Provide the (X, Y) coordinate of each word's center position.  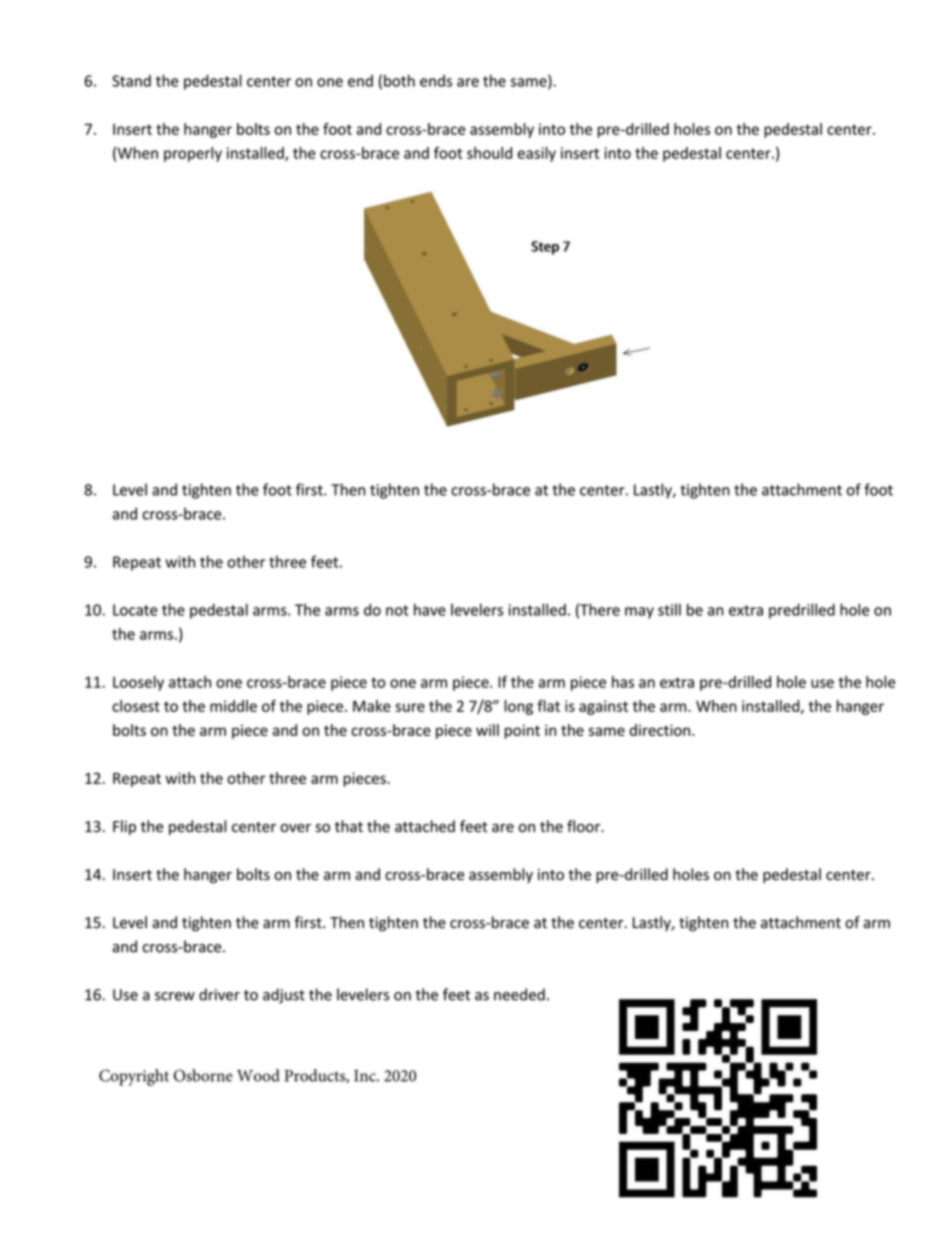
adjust (284, 996)
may (639, 613)
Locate (135, 610)
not (397, 610)
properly (193, 154)
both (399, 80)
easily (537, 154)
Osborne (203, 1075)
